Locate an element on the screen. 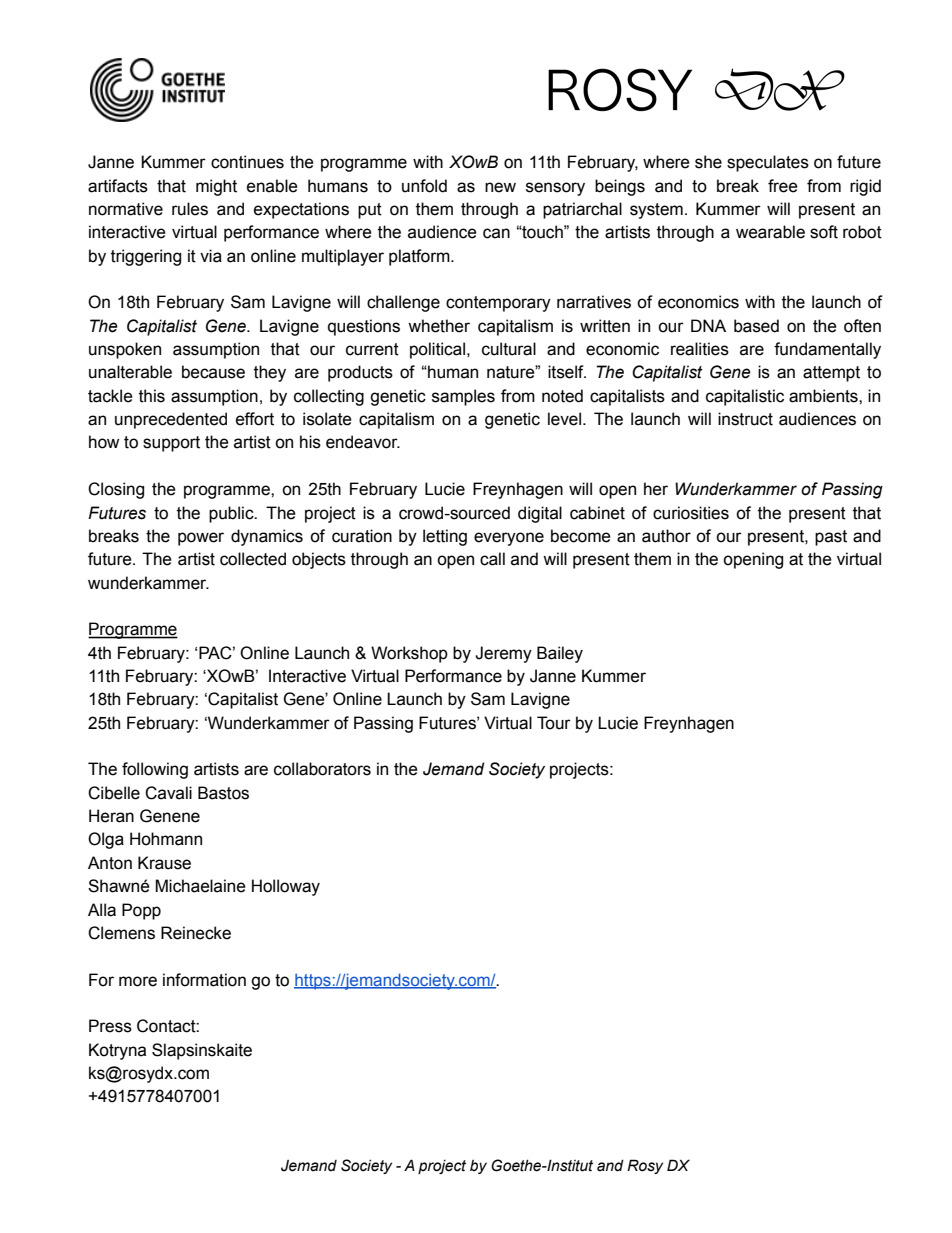  new is located at coordinates (500, 187).
